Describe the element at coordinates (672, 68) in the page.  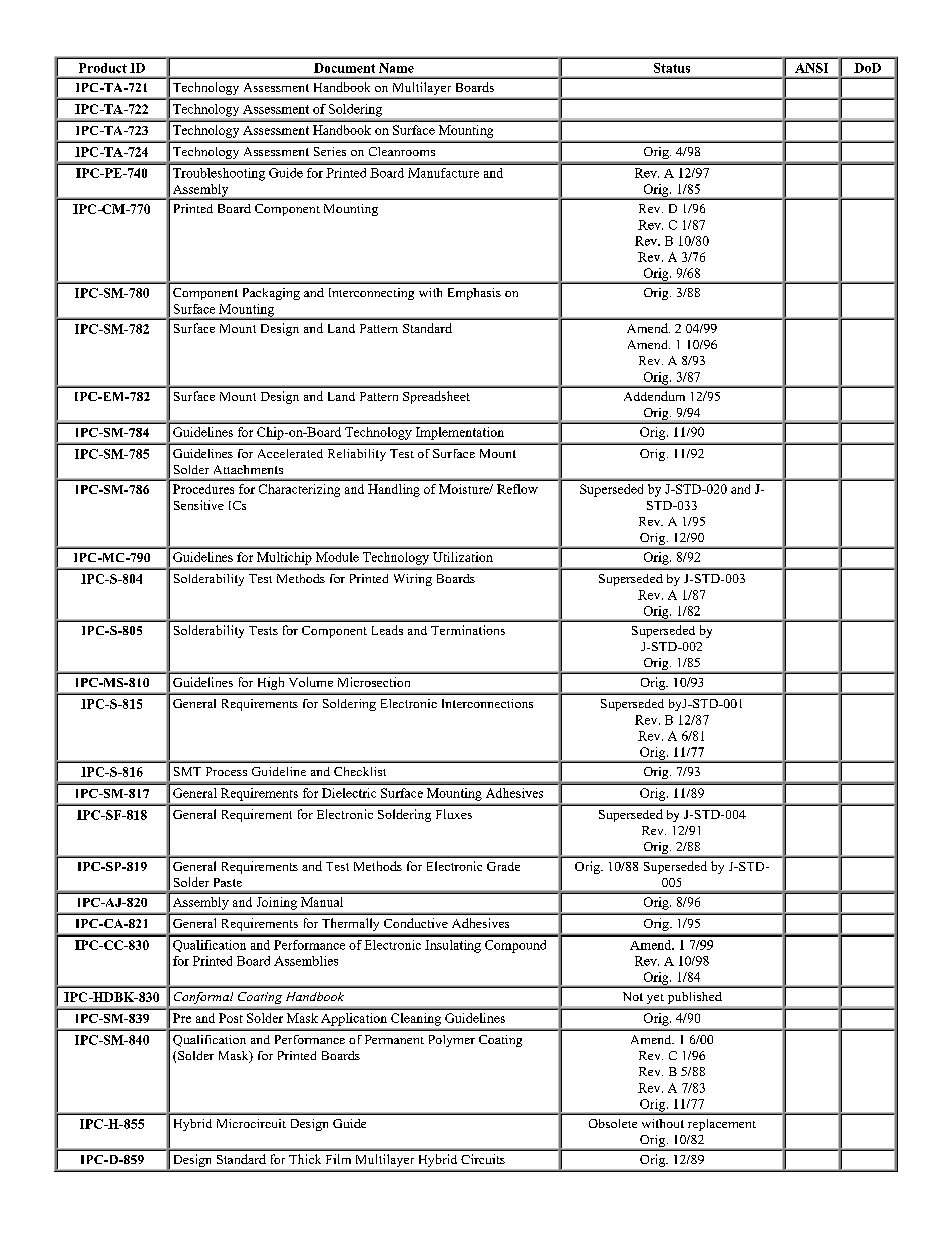
I see `Status` at that location.
